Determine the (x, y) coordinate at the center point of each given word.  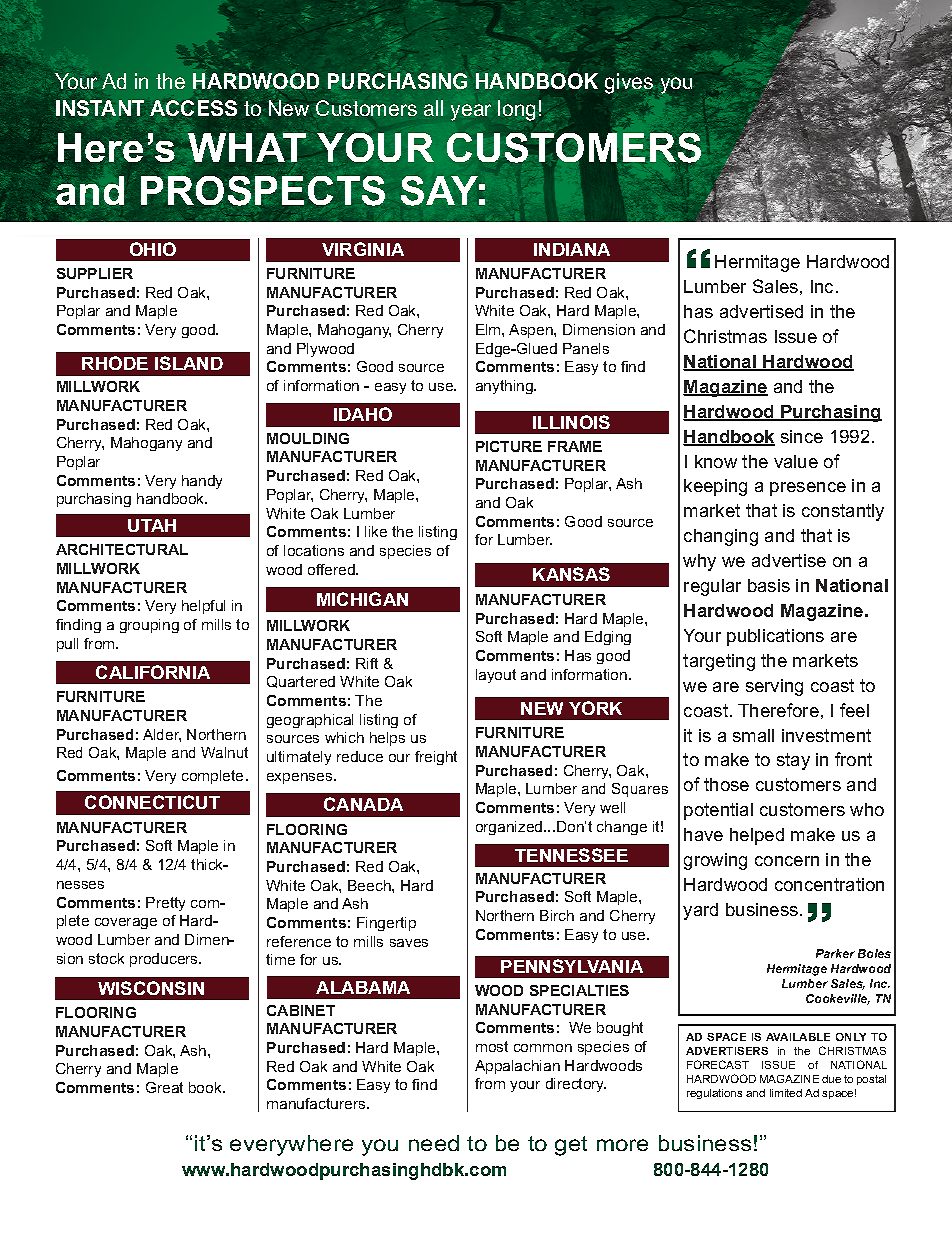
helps (387, 739)
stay (793, 761)
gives (629, 83)
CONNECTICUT (152, 802)
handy (202, 482)
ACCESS (193, 108)
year (471, 112)
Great (164, 1087)
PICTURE (509, 446)
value (796, 461)
